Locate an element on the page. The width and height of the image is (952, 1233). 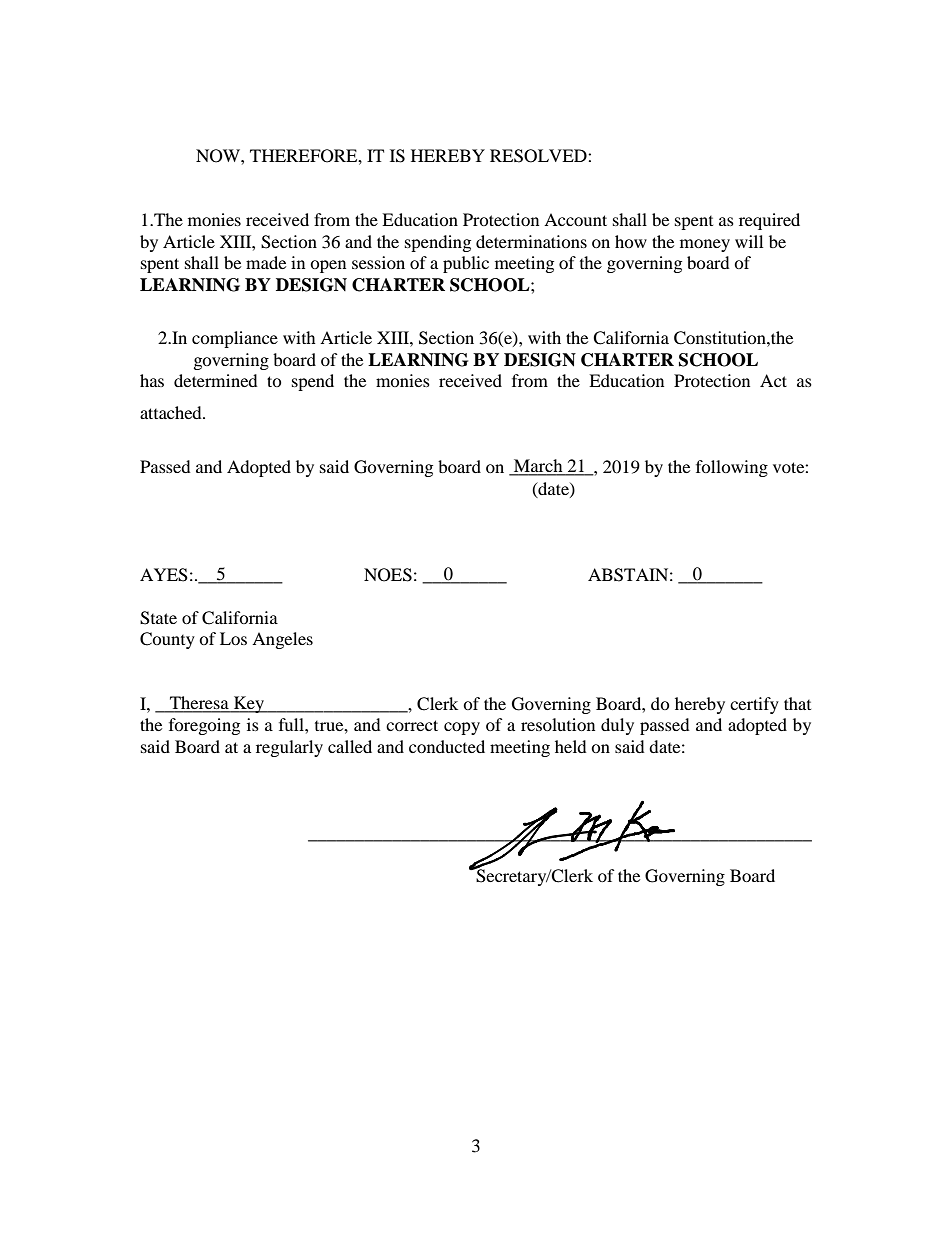
public is located at coordinates (466, 264).
